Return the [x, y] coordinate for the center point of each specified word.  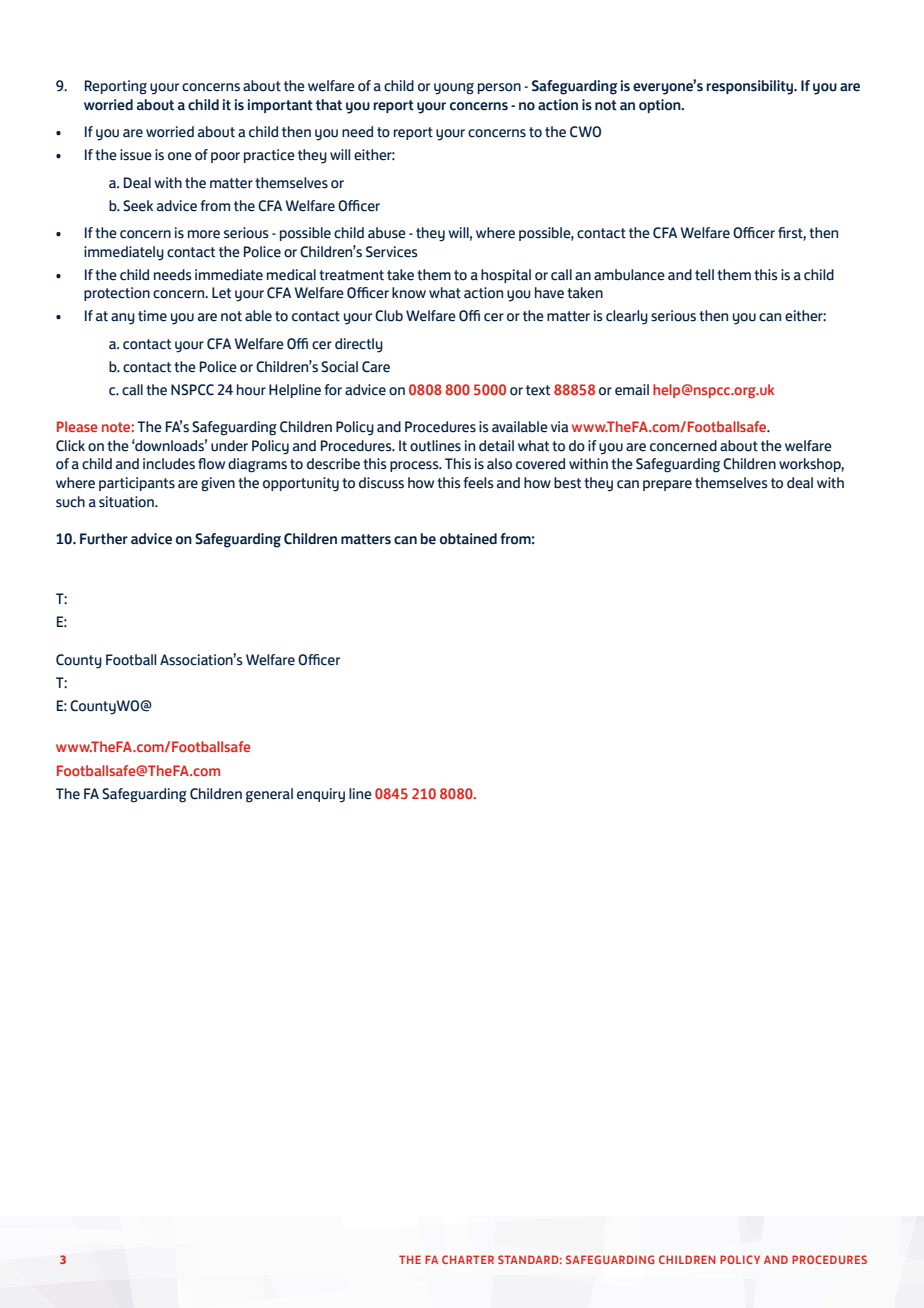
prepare [667, 485]
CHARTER [468, 1259]
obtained [468, 539]
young [454, 89]
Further [104, 539]
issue [136, 155]
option [661, 106]
